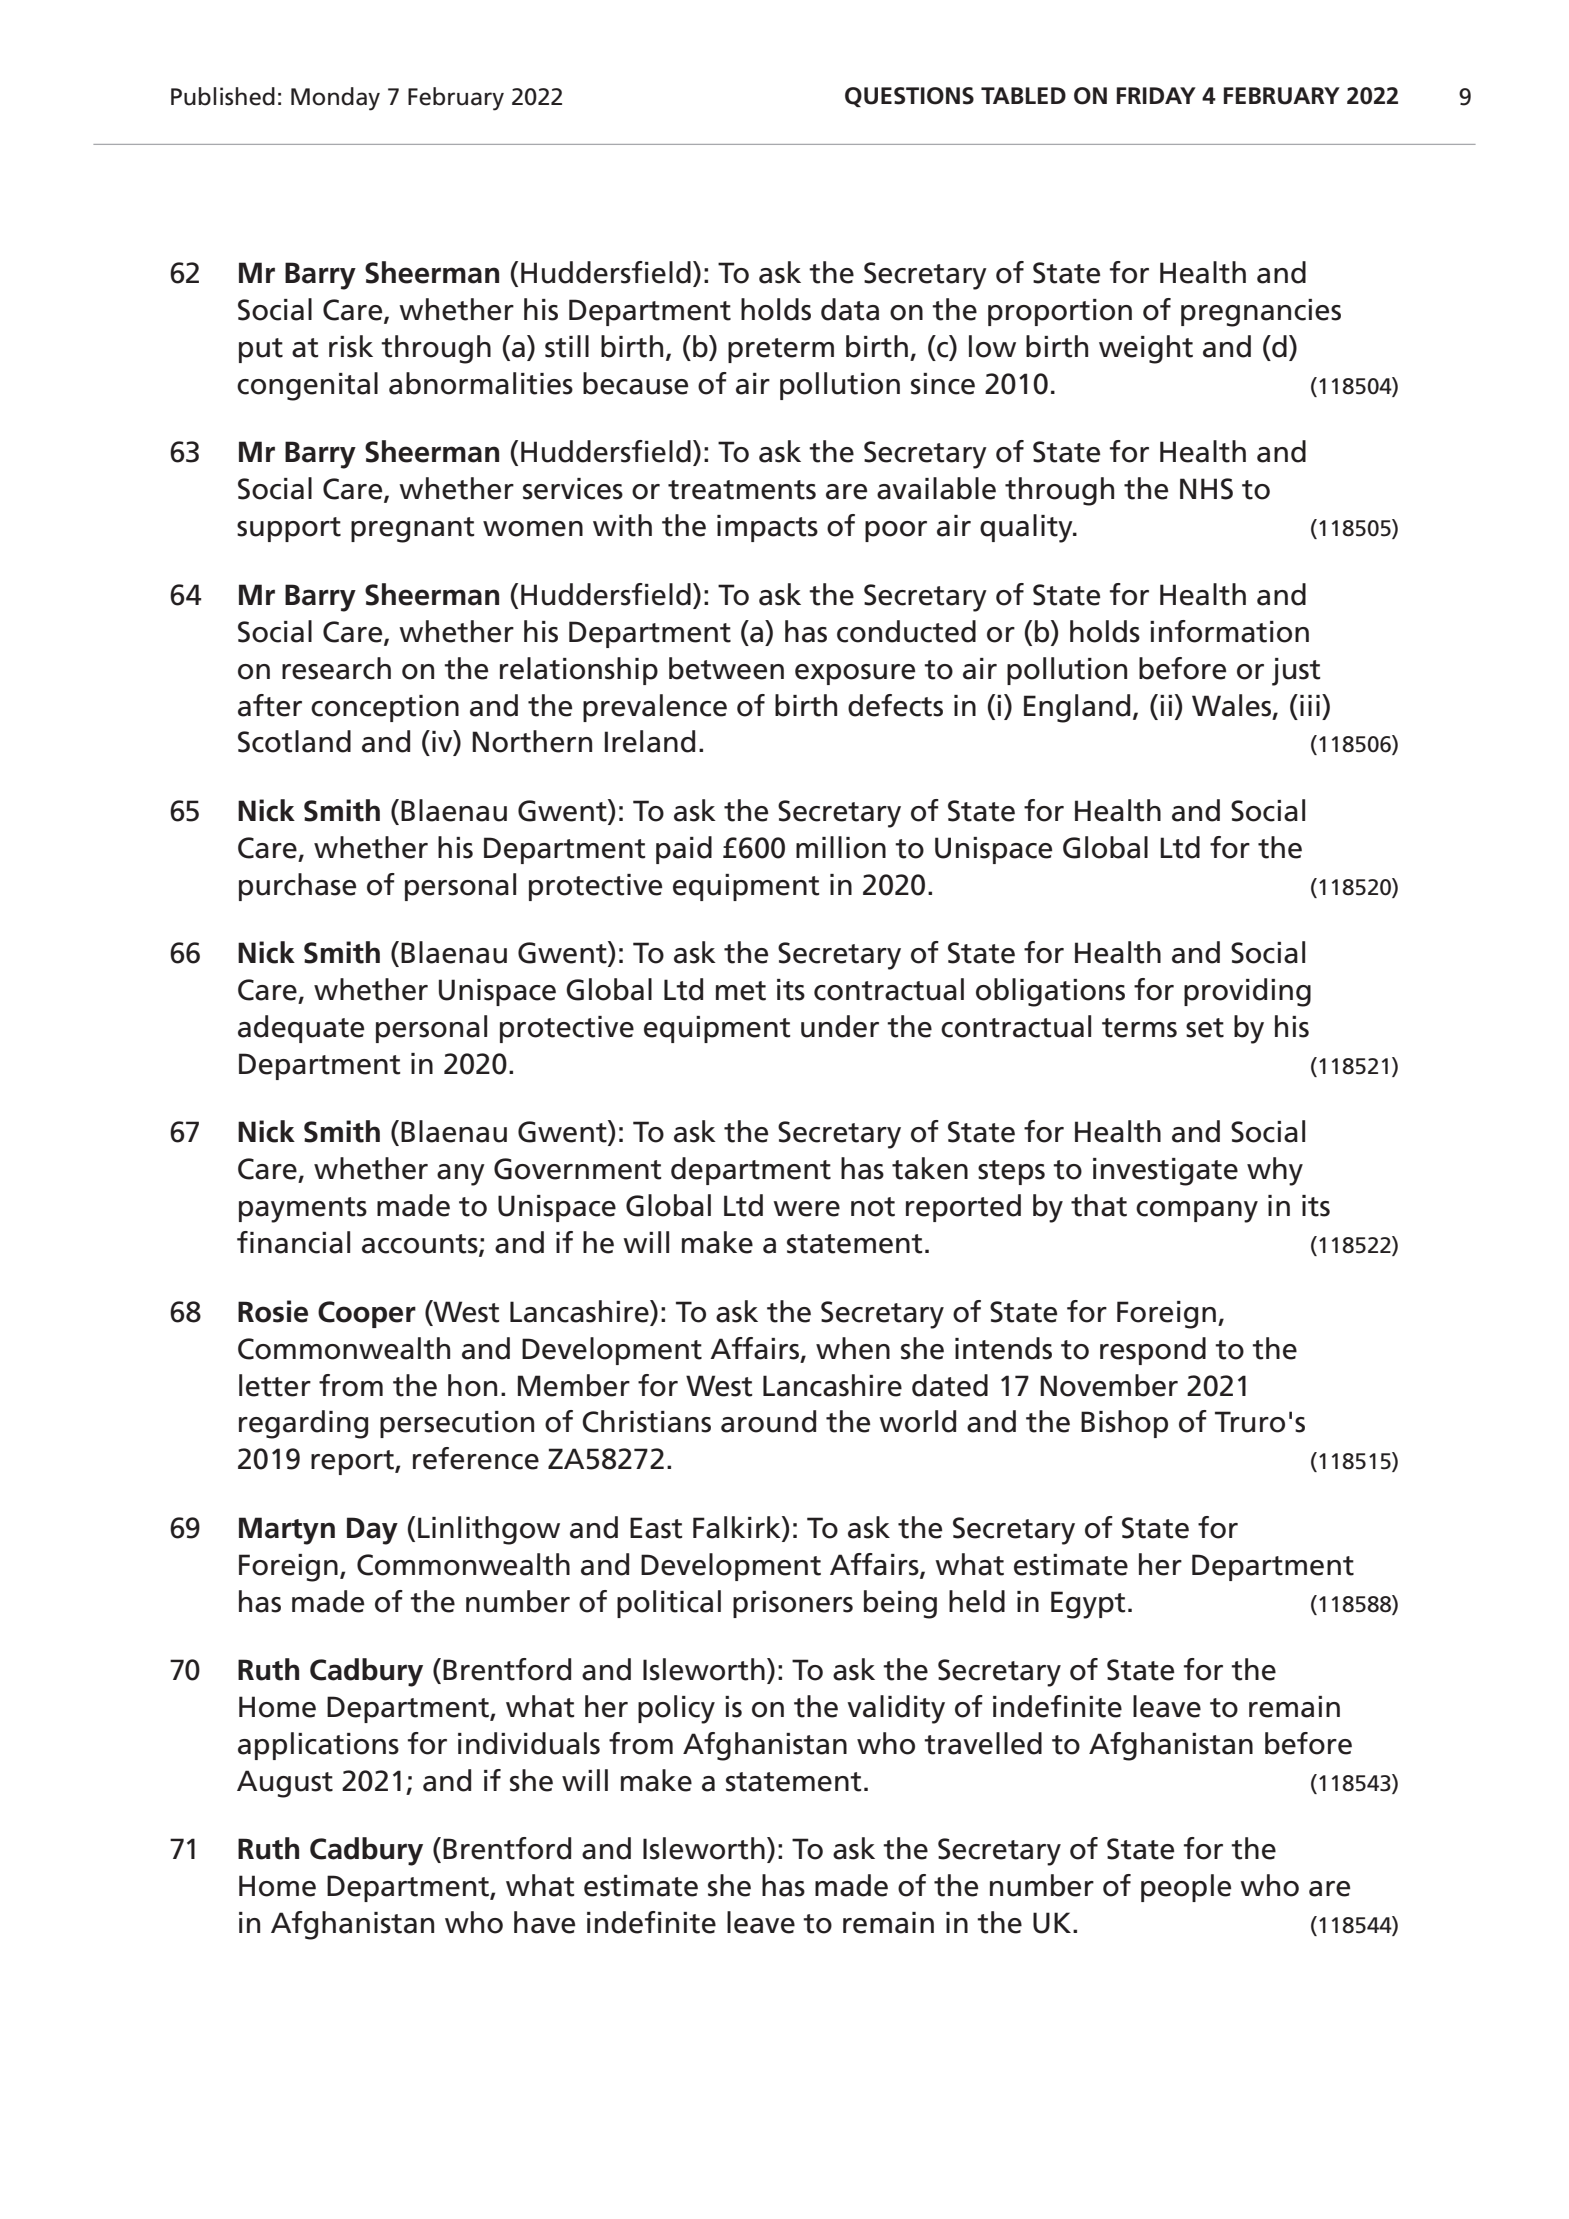 This screenshot has height=2219, width=1569. I want to click on Friday, so click(1156, 95).
